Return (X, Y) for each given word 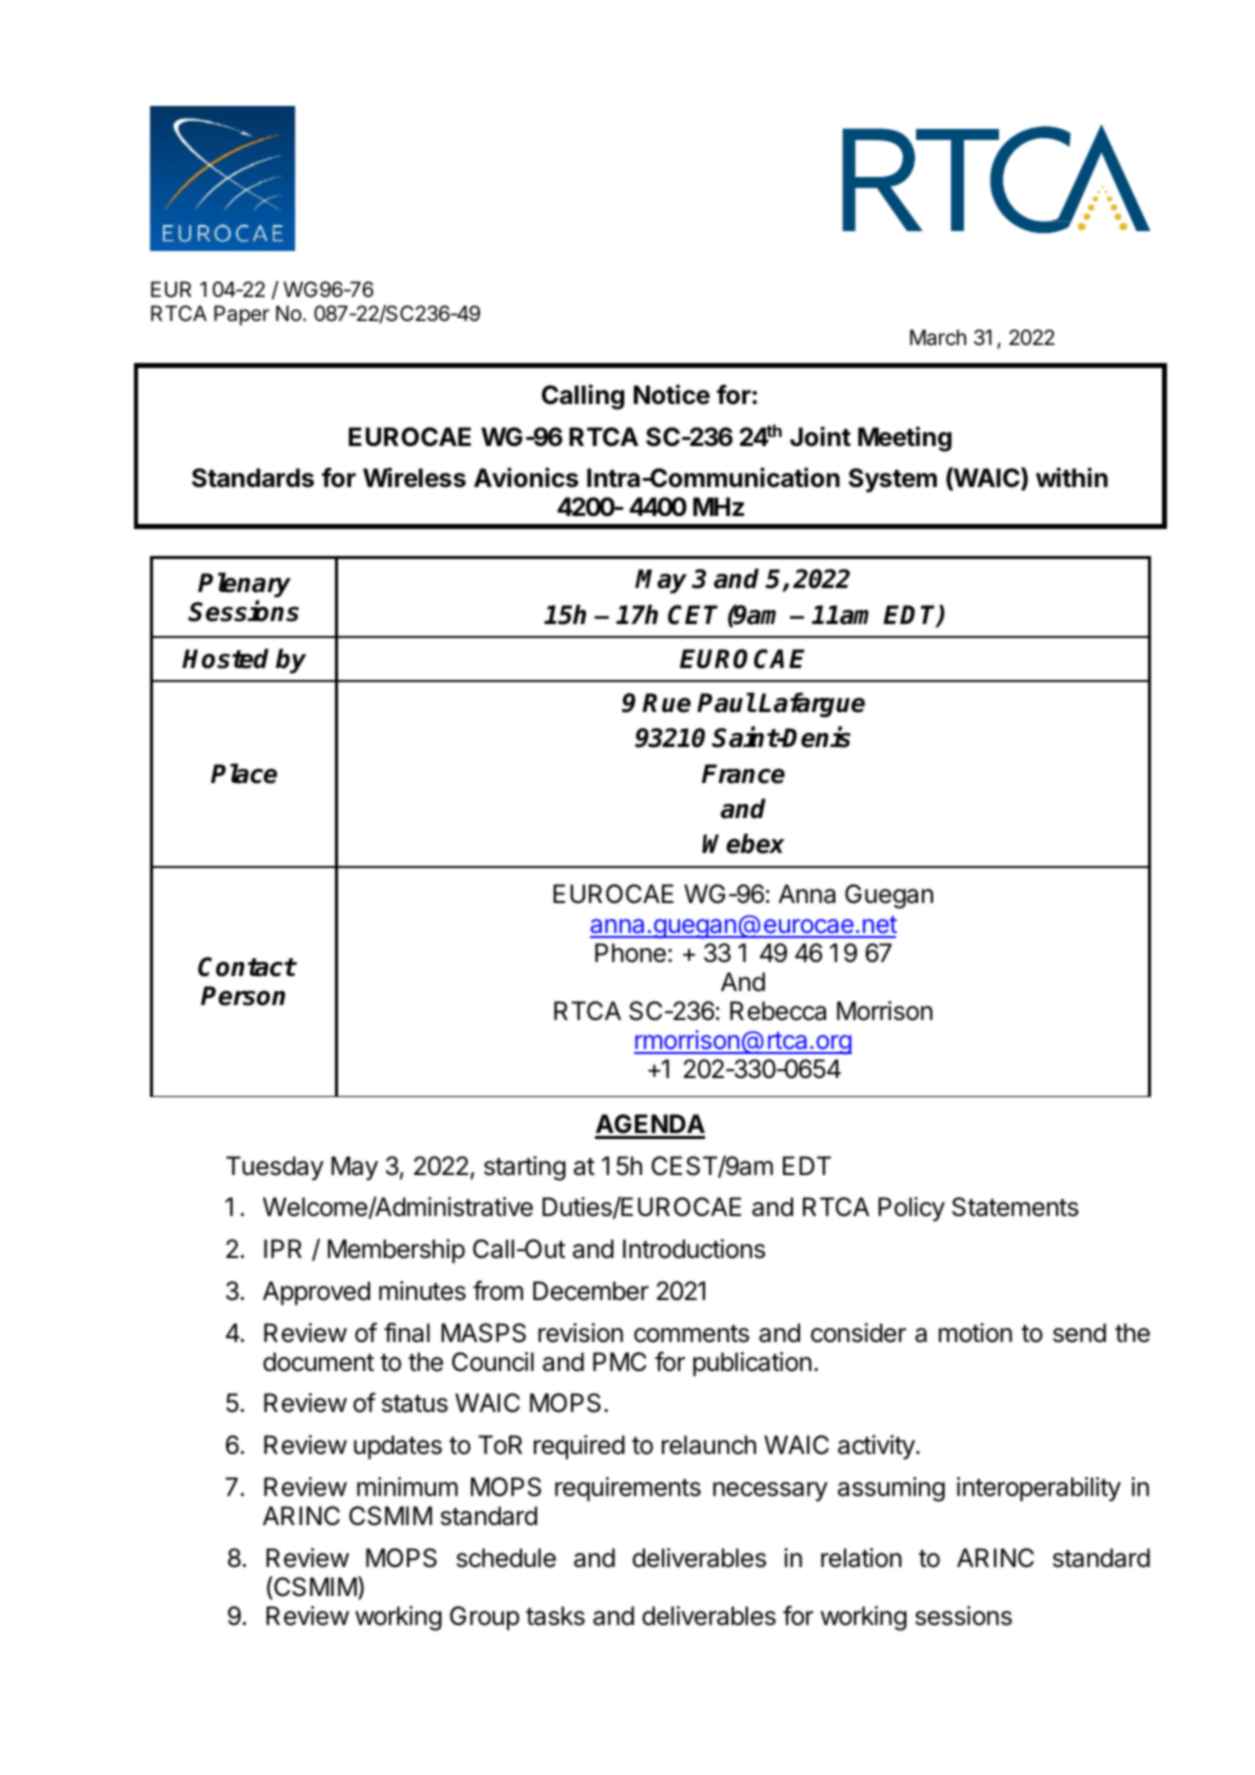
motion (975, 1333)
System (893, 480)
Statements (1015, 1207)
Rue (666, 703)
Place (244, 773)
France (743, 774)
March (938, 337)
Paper (241, 315)
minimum (407, 1486)
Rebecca (778, 1011)
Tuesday (275, 1168)
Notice (672, 394)
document (318, 1362)
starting (525, 1168)
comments (691, 1334)
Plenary (244, 585)
